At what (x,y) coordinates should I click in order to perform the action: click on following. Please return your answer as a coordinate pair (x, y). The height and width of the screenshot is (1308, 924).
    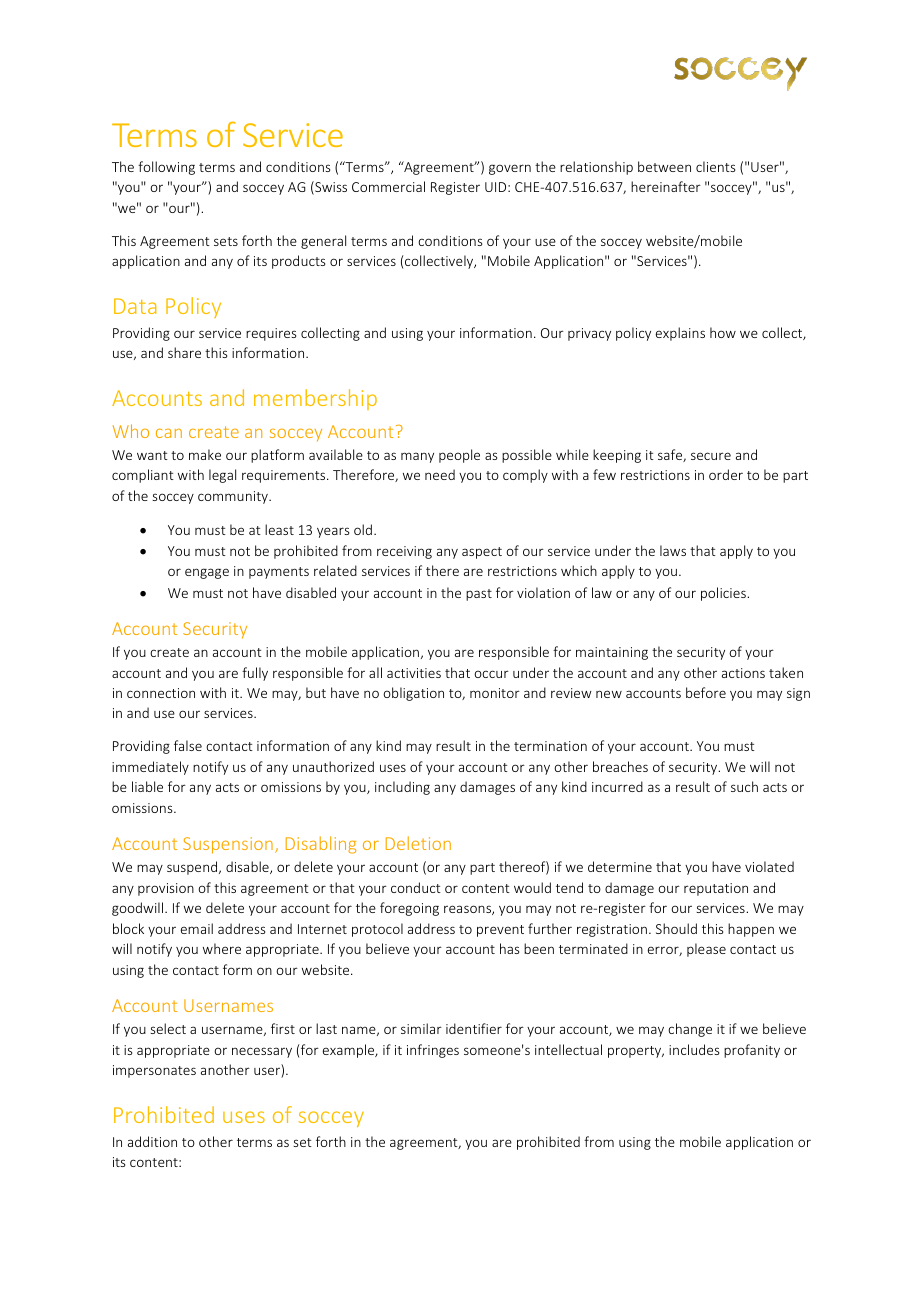
    Looking at the image, I should click on (166, 168).
